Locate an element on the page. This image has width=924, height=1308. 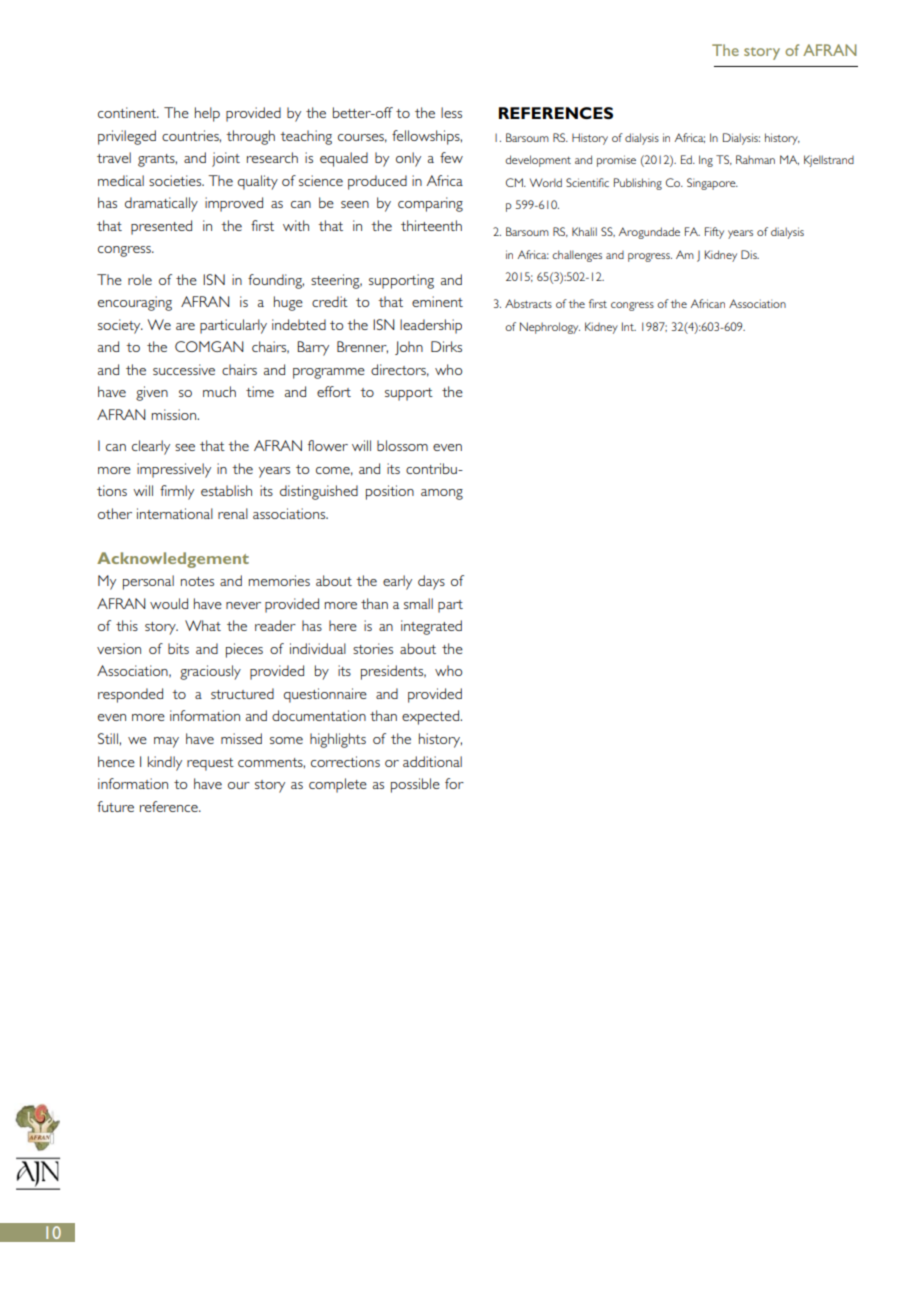
among is located at coordinates (442, 494).
